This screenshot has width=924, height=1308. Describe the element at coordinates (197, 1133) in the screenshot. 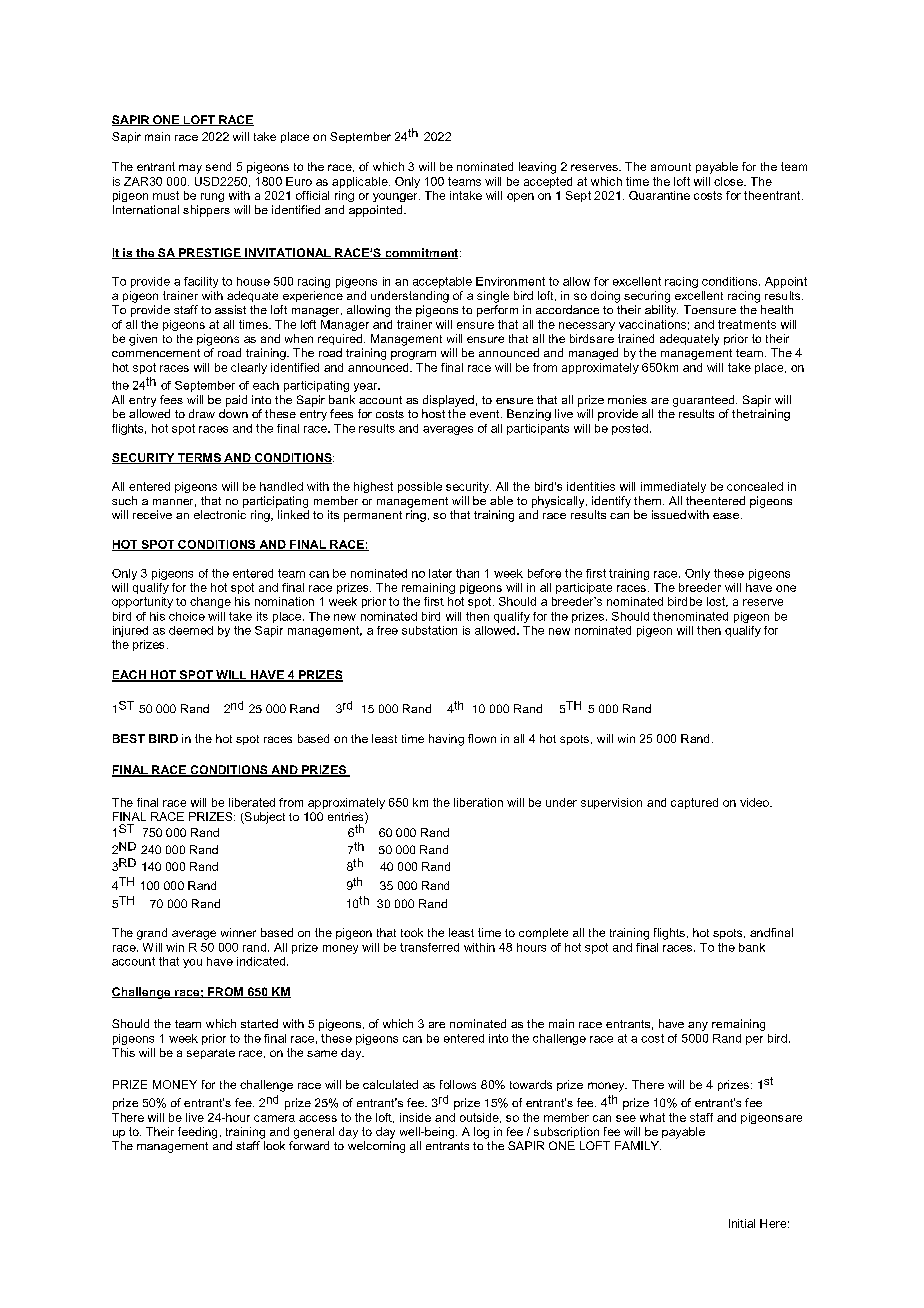

I see `feeding` at that location.
